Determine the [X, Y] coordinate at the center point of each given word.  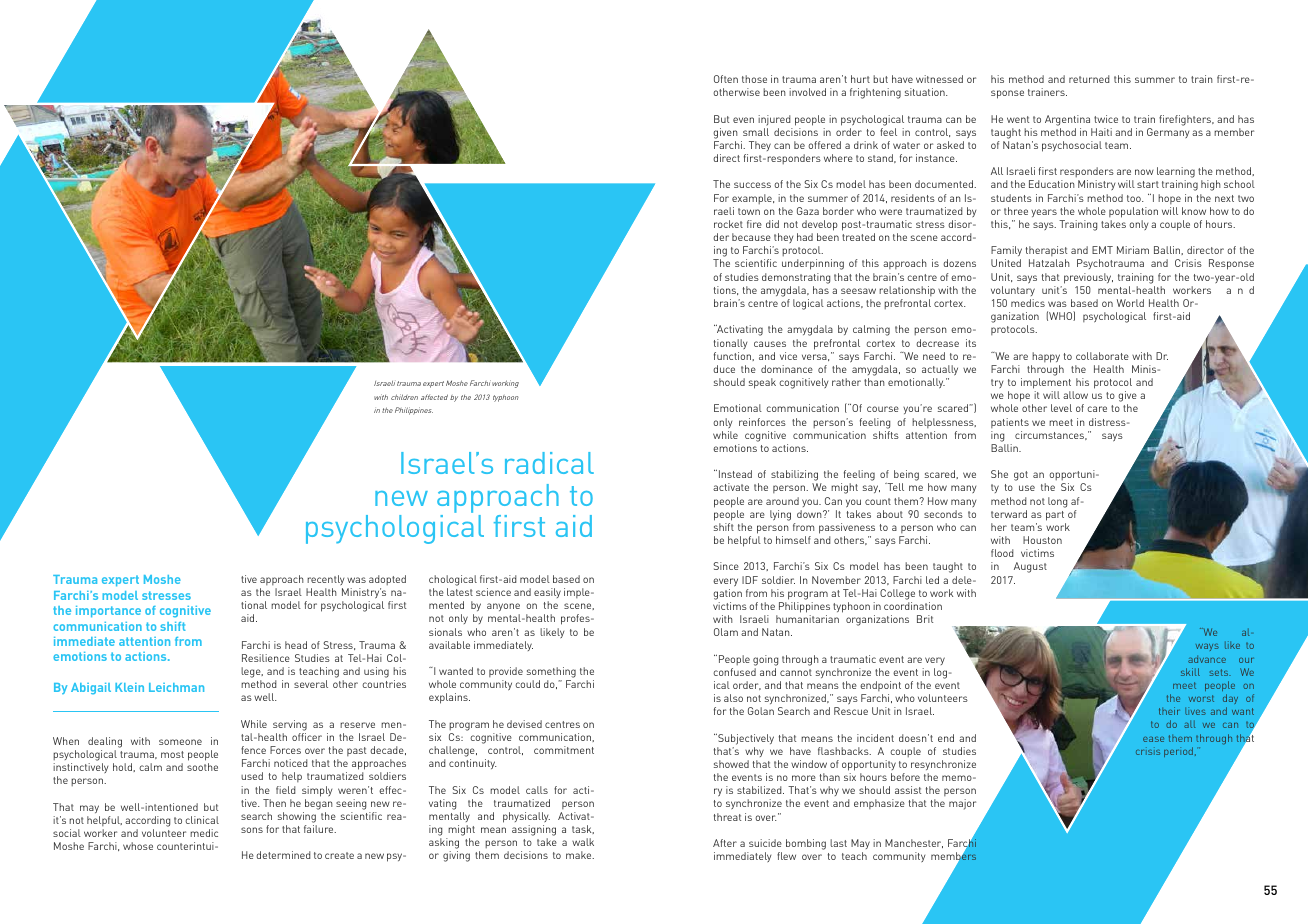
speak [762, 383]
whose [138, 846]
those [754, 79]
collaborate [1102, 356]
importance [108, 612]
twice [1106, 119]
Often [726, 79]
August [1030, 567]
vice [788, 356]
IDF [750, 580]
